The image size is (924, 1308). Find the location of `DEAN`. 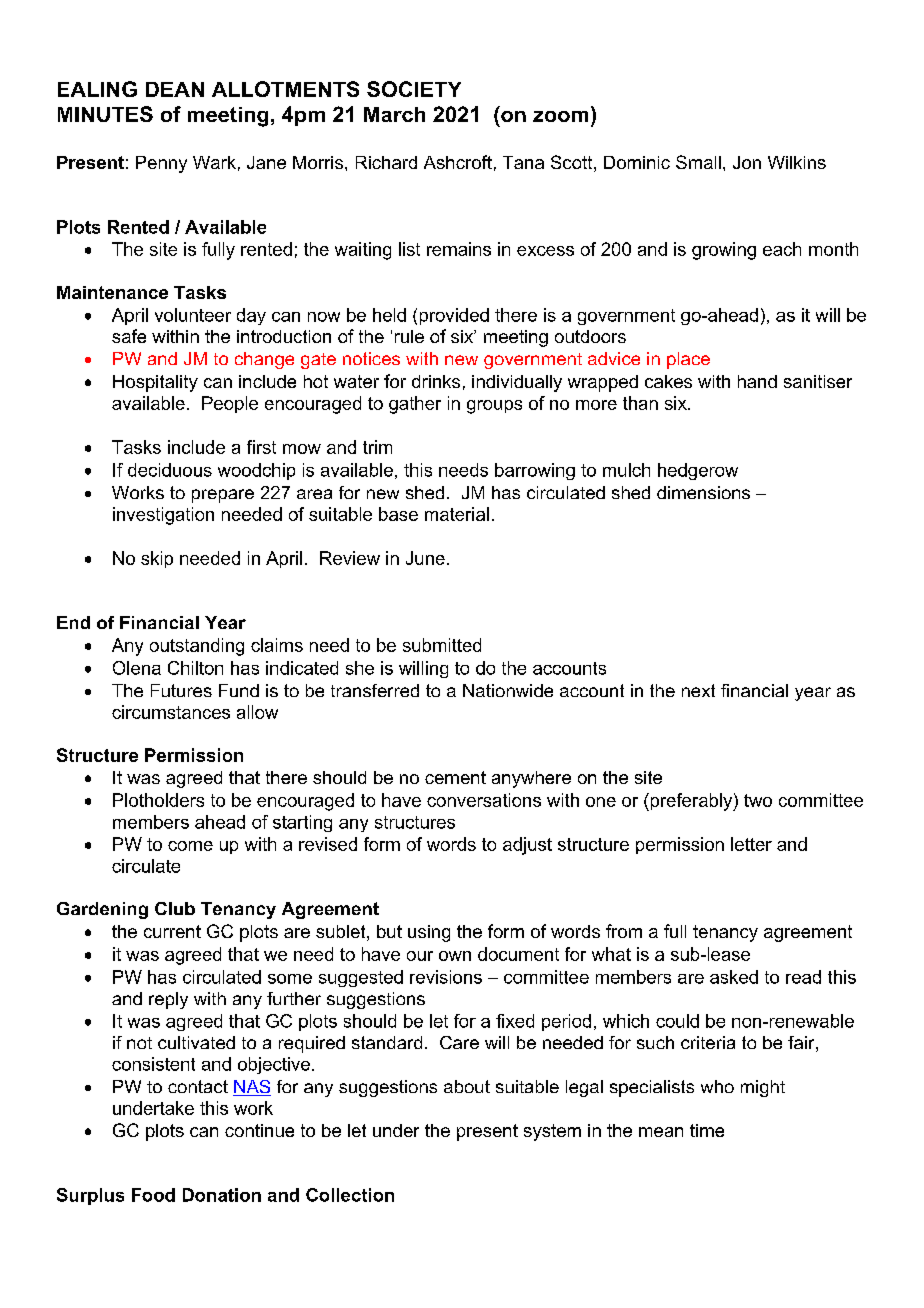

DEAN is located at coordinates (175, 89).
